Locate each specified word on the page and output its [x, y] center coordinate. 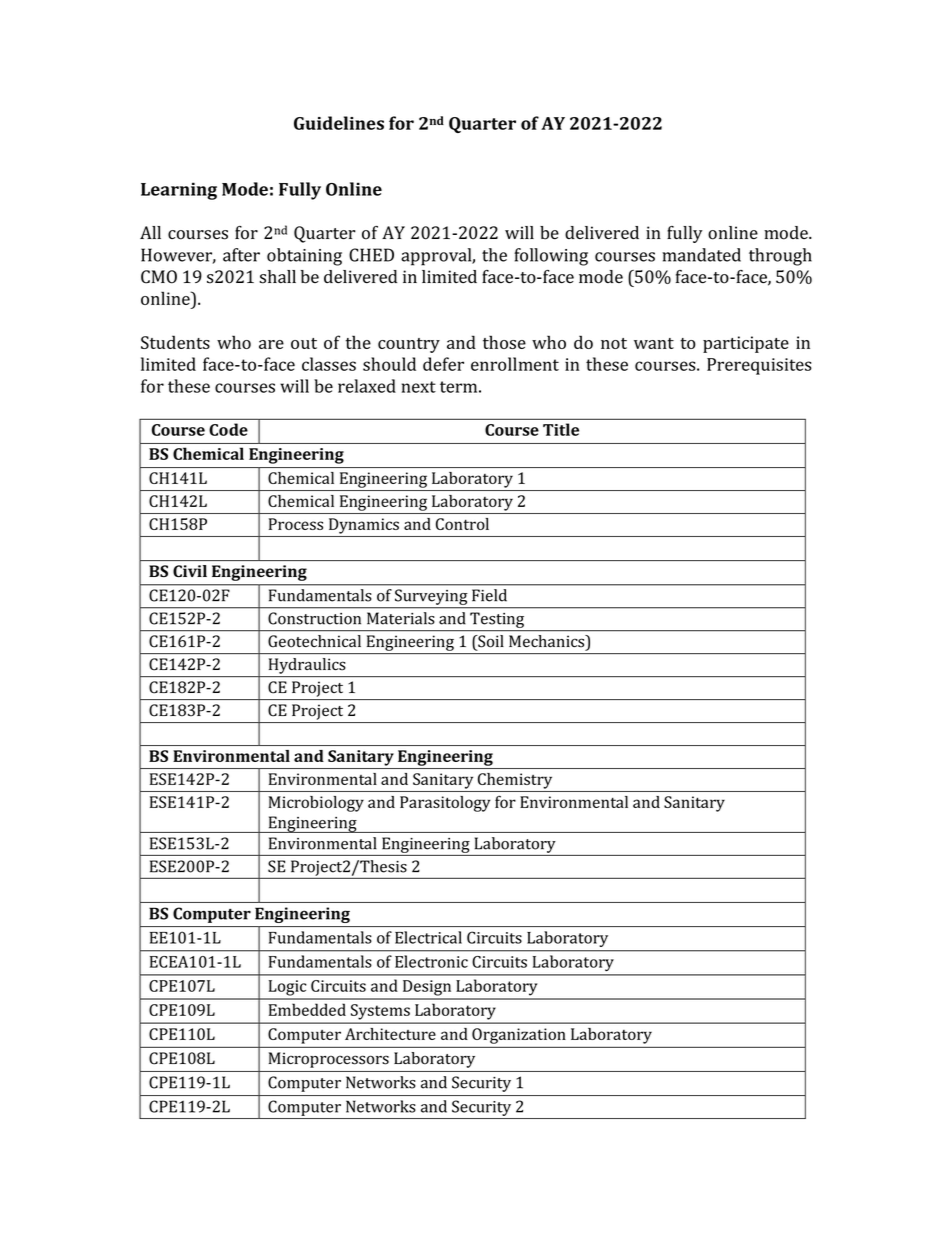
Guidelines [339, 123]
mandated [701, 255]
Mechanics [548, 642]
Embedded [307, 1009]
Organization [518, 1036]
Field [489, 595]
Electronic [431, 961]
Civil [190, 571]
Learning [179, 191]
